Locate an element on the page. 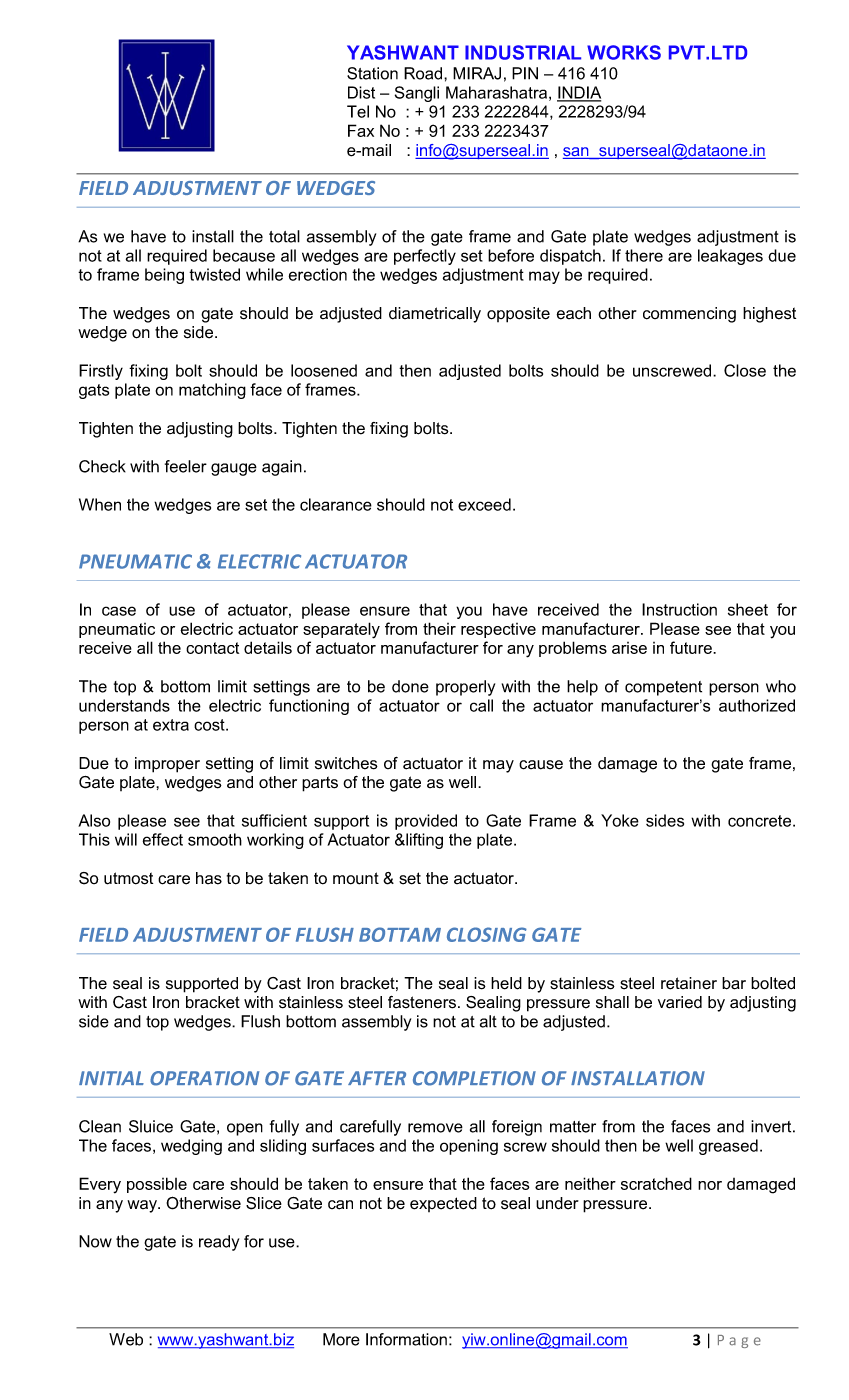  WORKS is located at coordinates (624, 52).
